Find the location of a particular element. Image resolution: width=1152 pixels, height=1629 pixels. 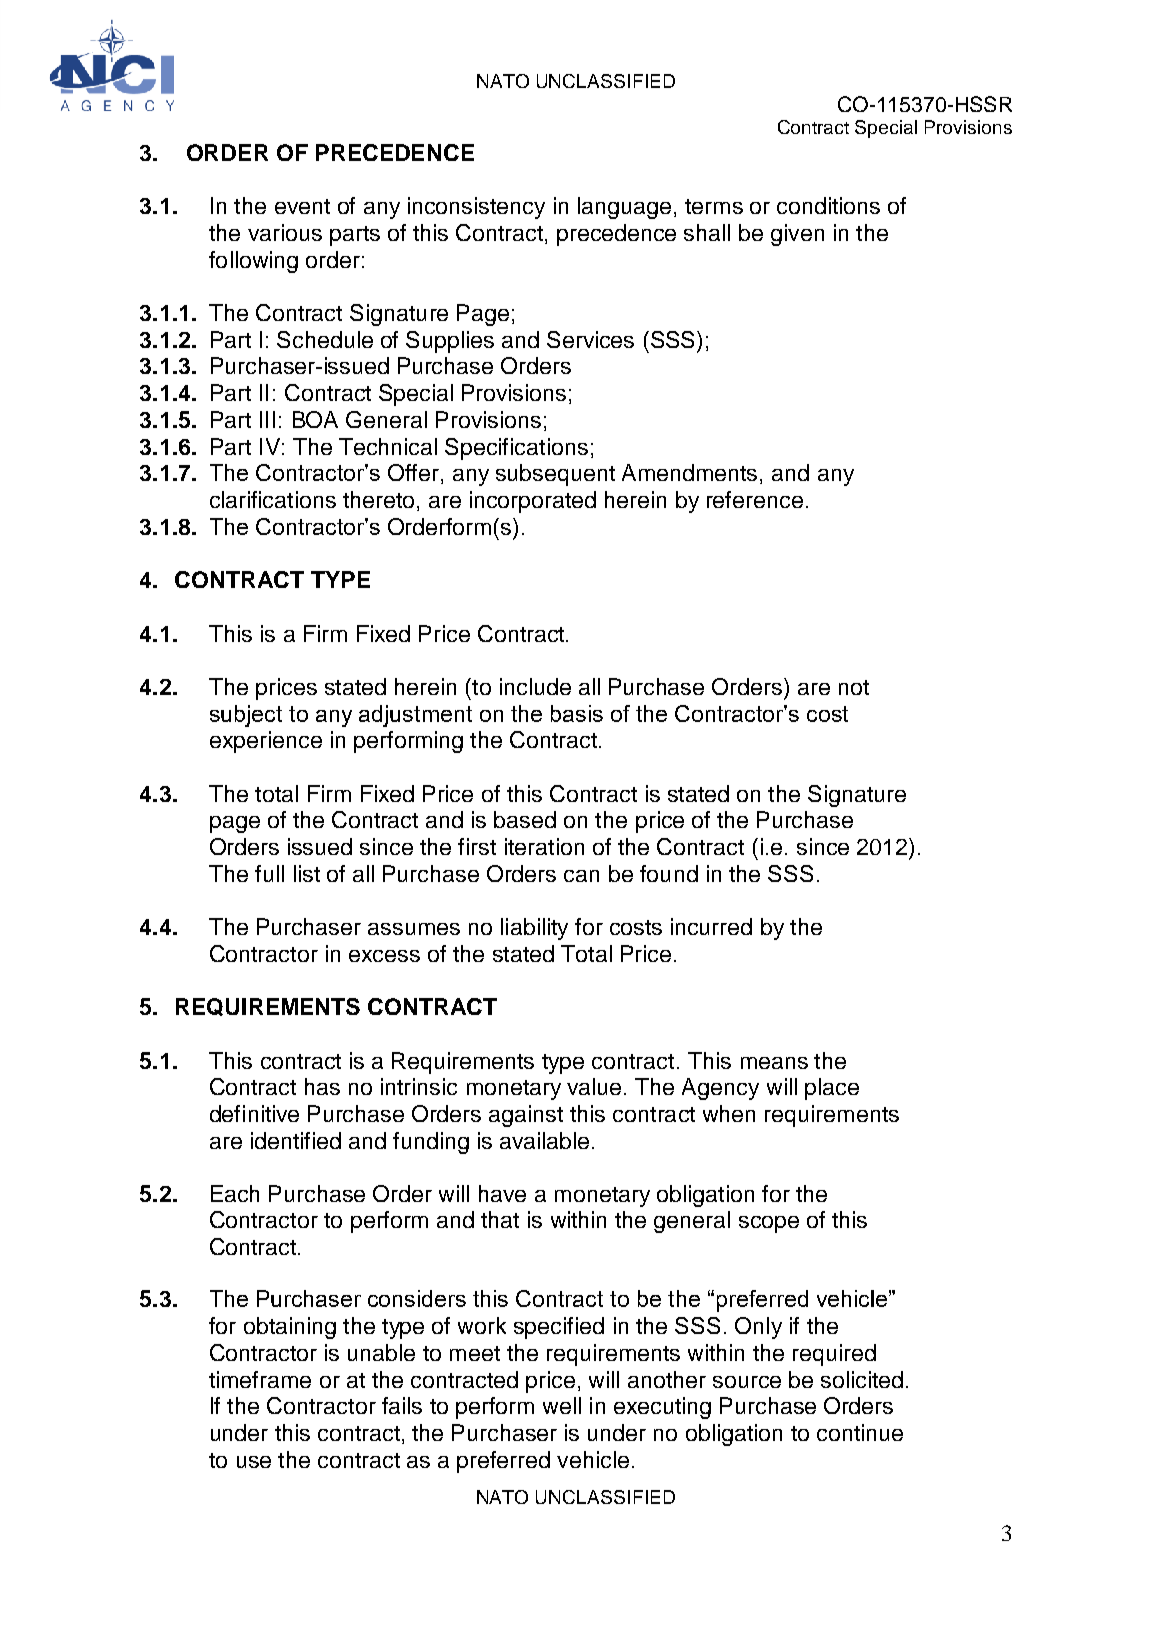

value is located at coordinates (594, 1086).
